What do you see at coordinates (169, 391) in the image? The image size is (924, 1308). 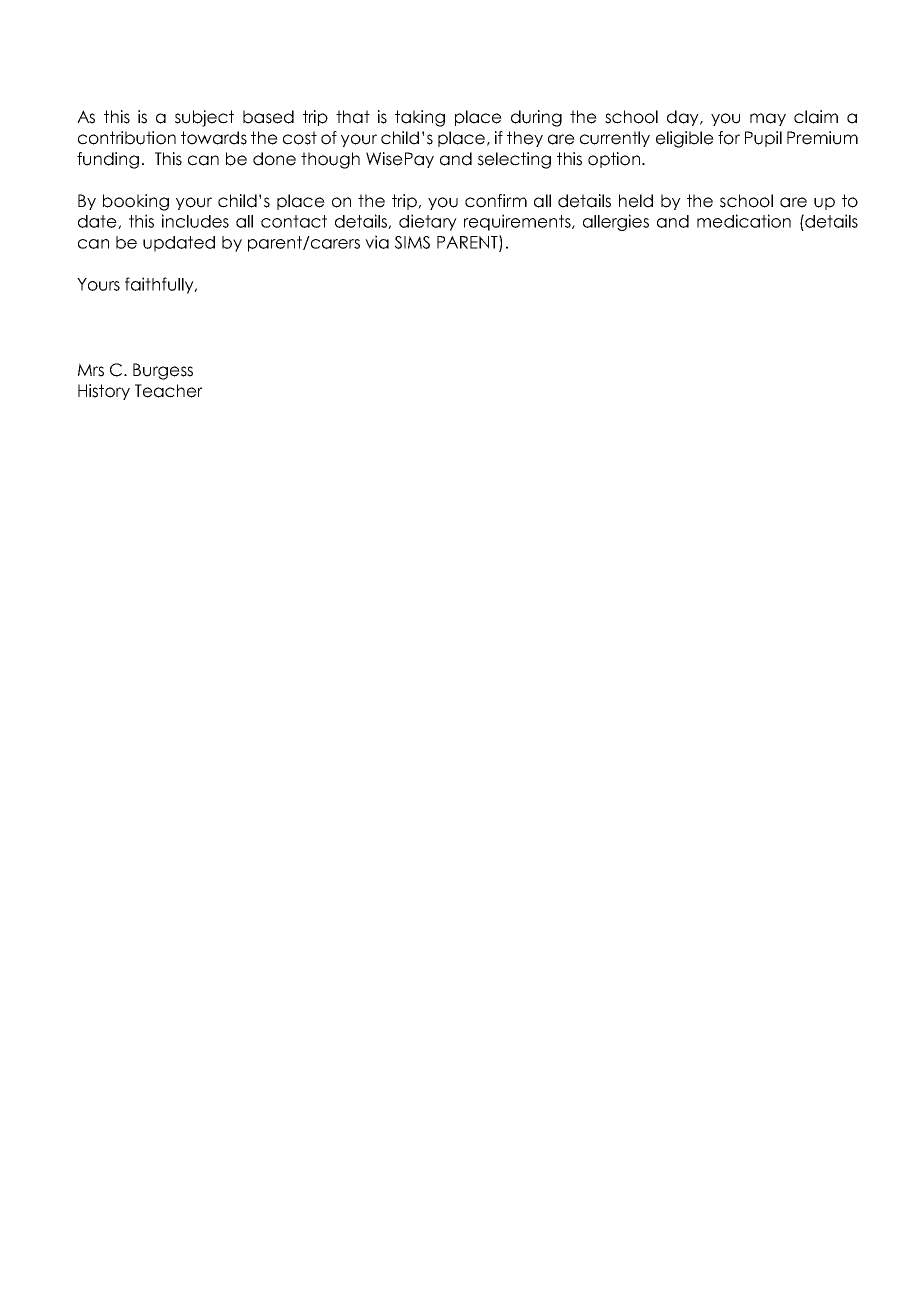 I see `Teacher` at bounding box center [169, 391].
